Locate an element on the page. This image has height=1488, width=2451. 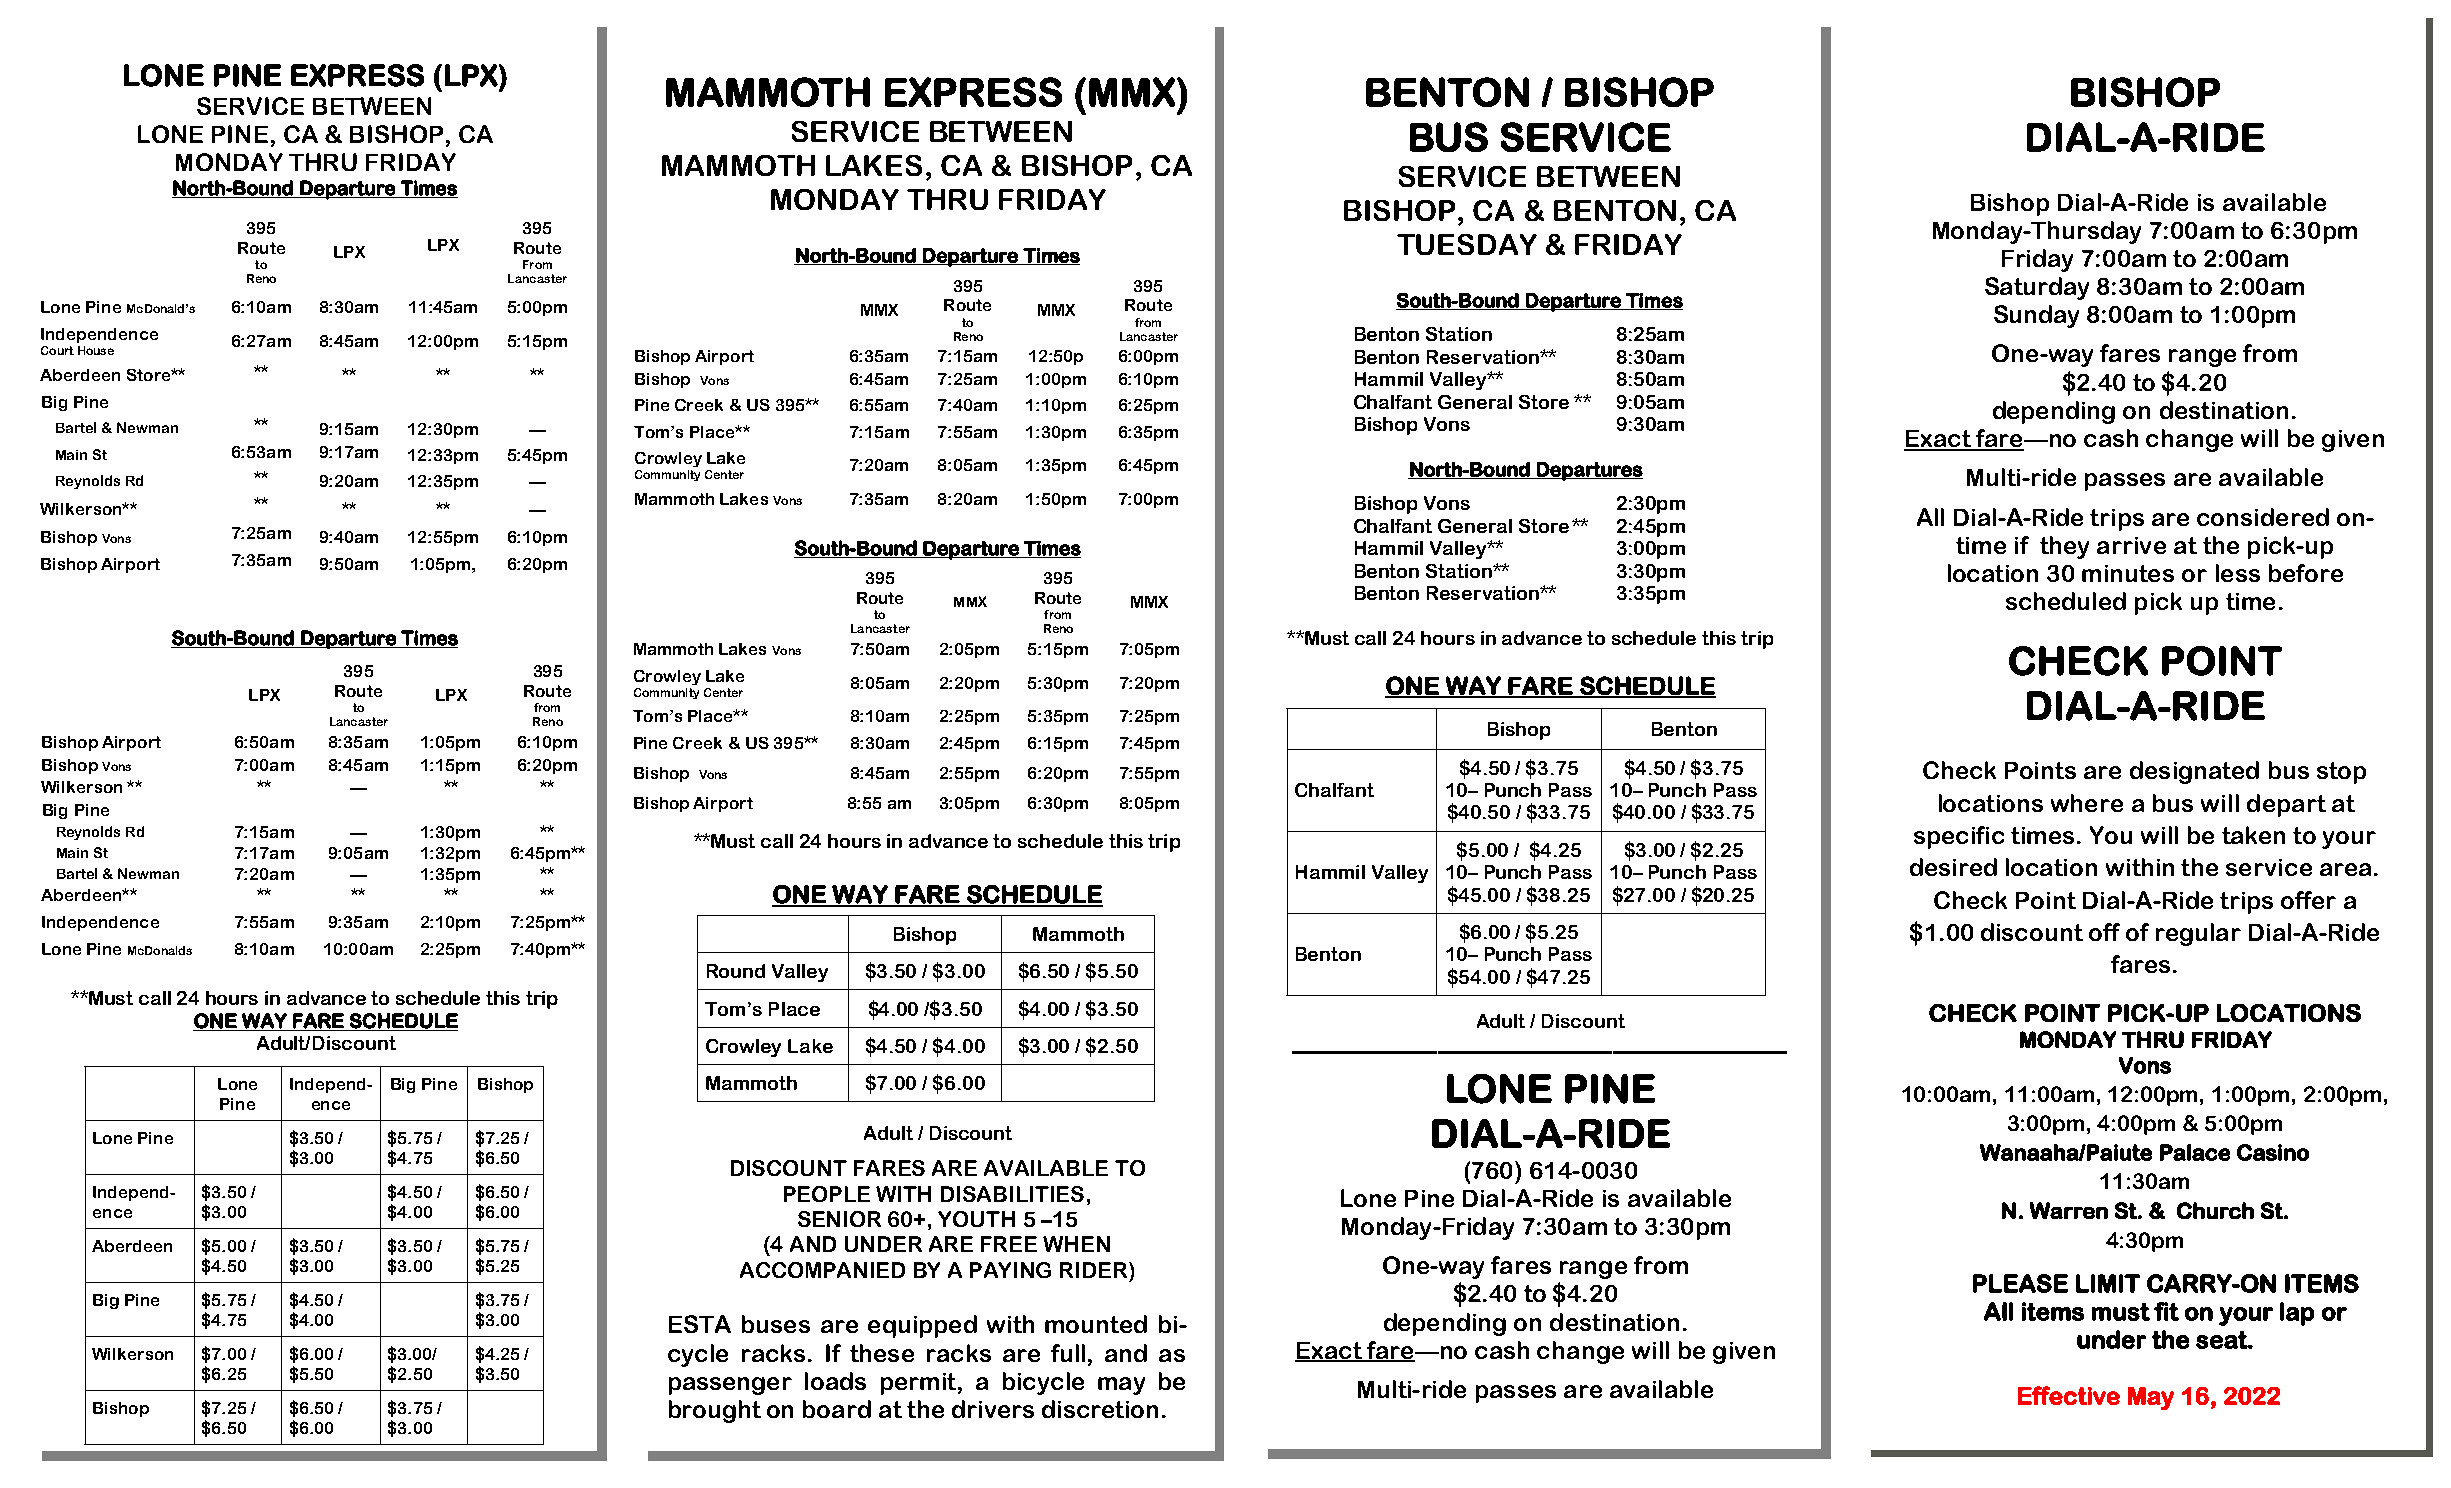
full is located at coordinates (1068, 1353).
